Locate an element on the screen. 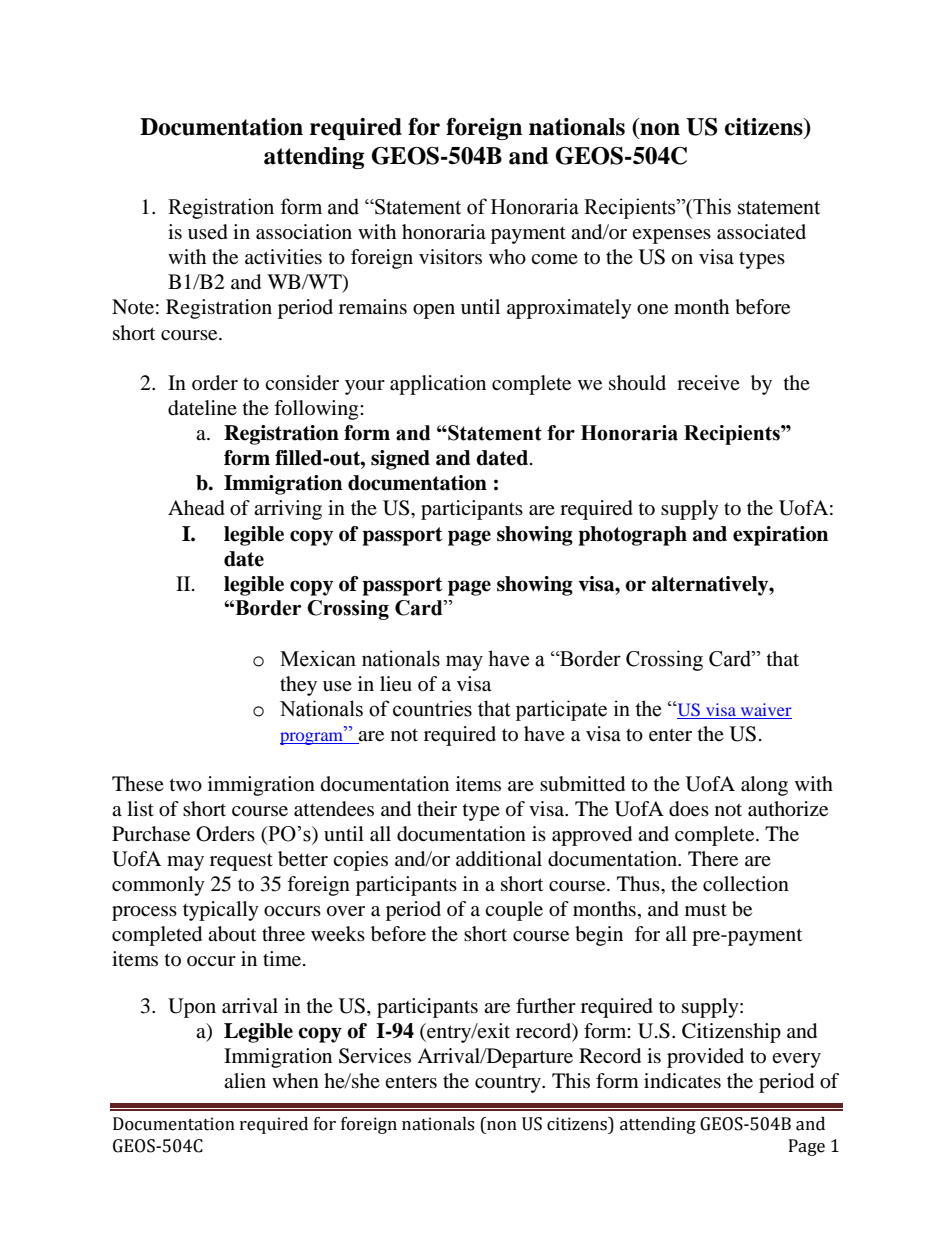 The width and height of the screenshot is (952, 1233). used is located at coordinates (208, 232).
